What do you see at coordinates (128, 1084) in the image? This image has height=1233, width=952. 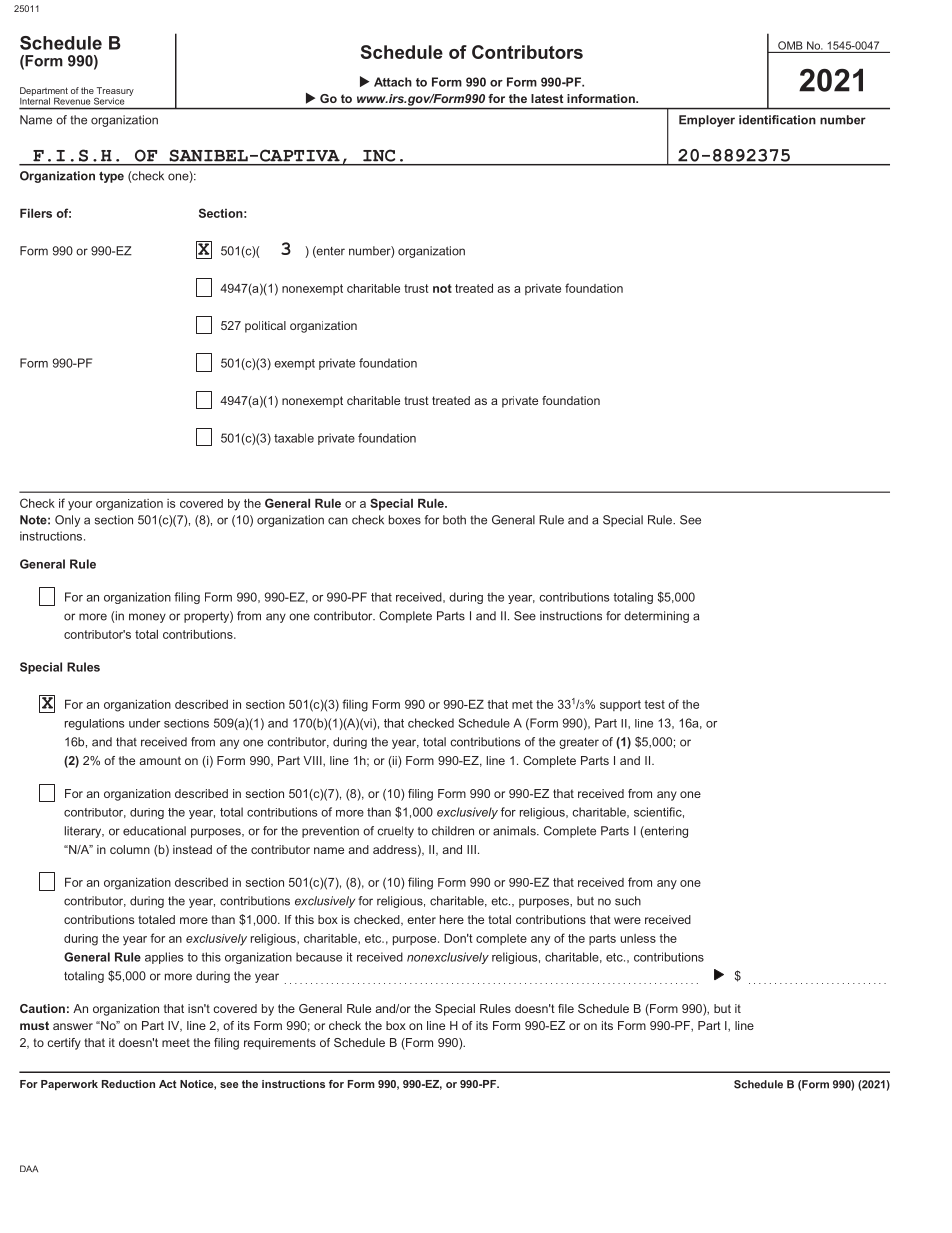 I see `Reduction` at bounding box center [128, 1084].
